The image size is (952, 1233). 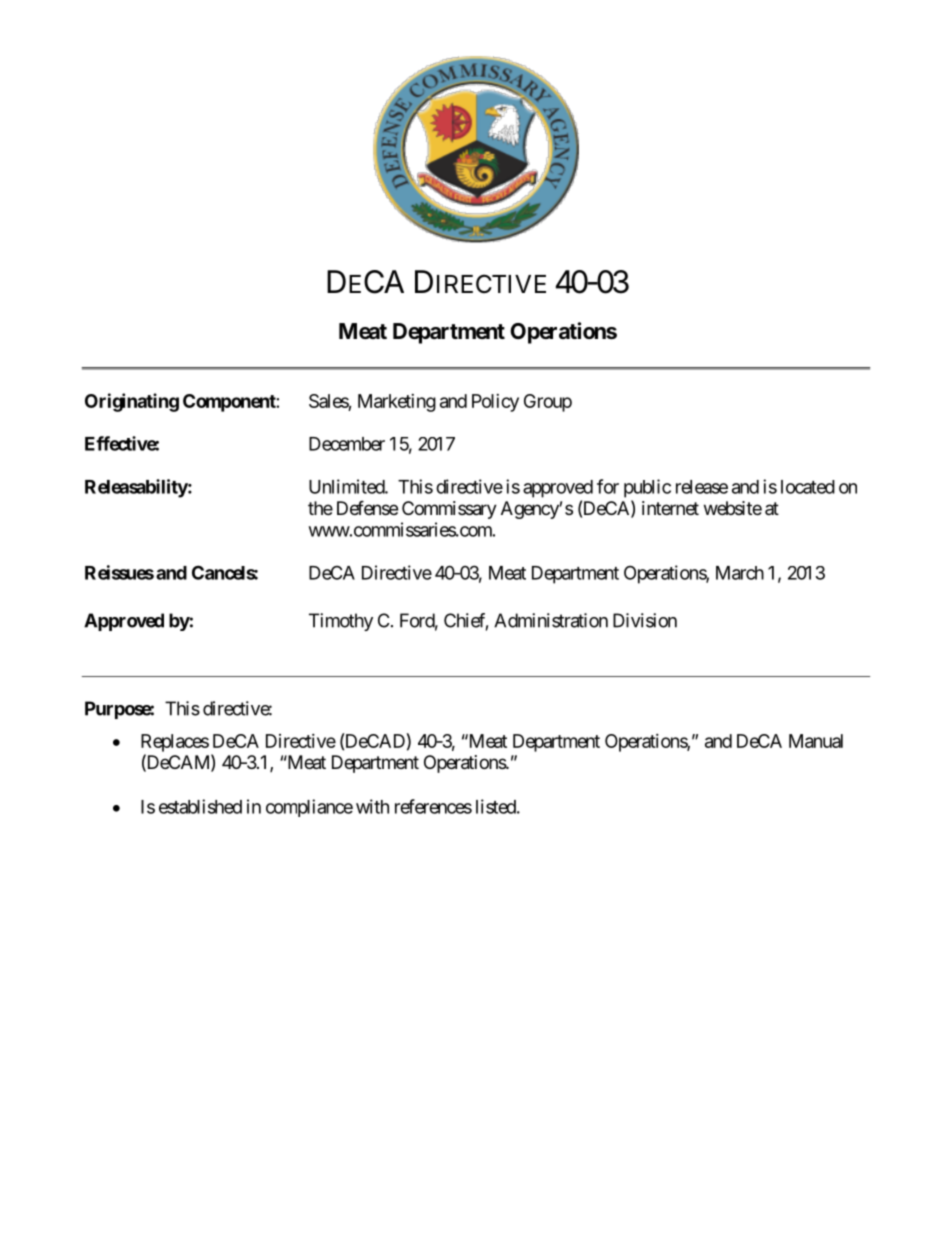 What do you see at coordinates (740, 573) in the screenshot?
I see `March` at bounding box center [740, 573].
